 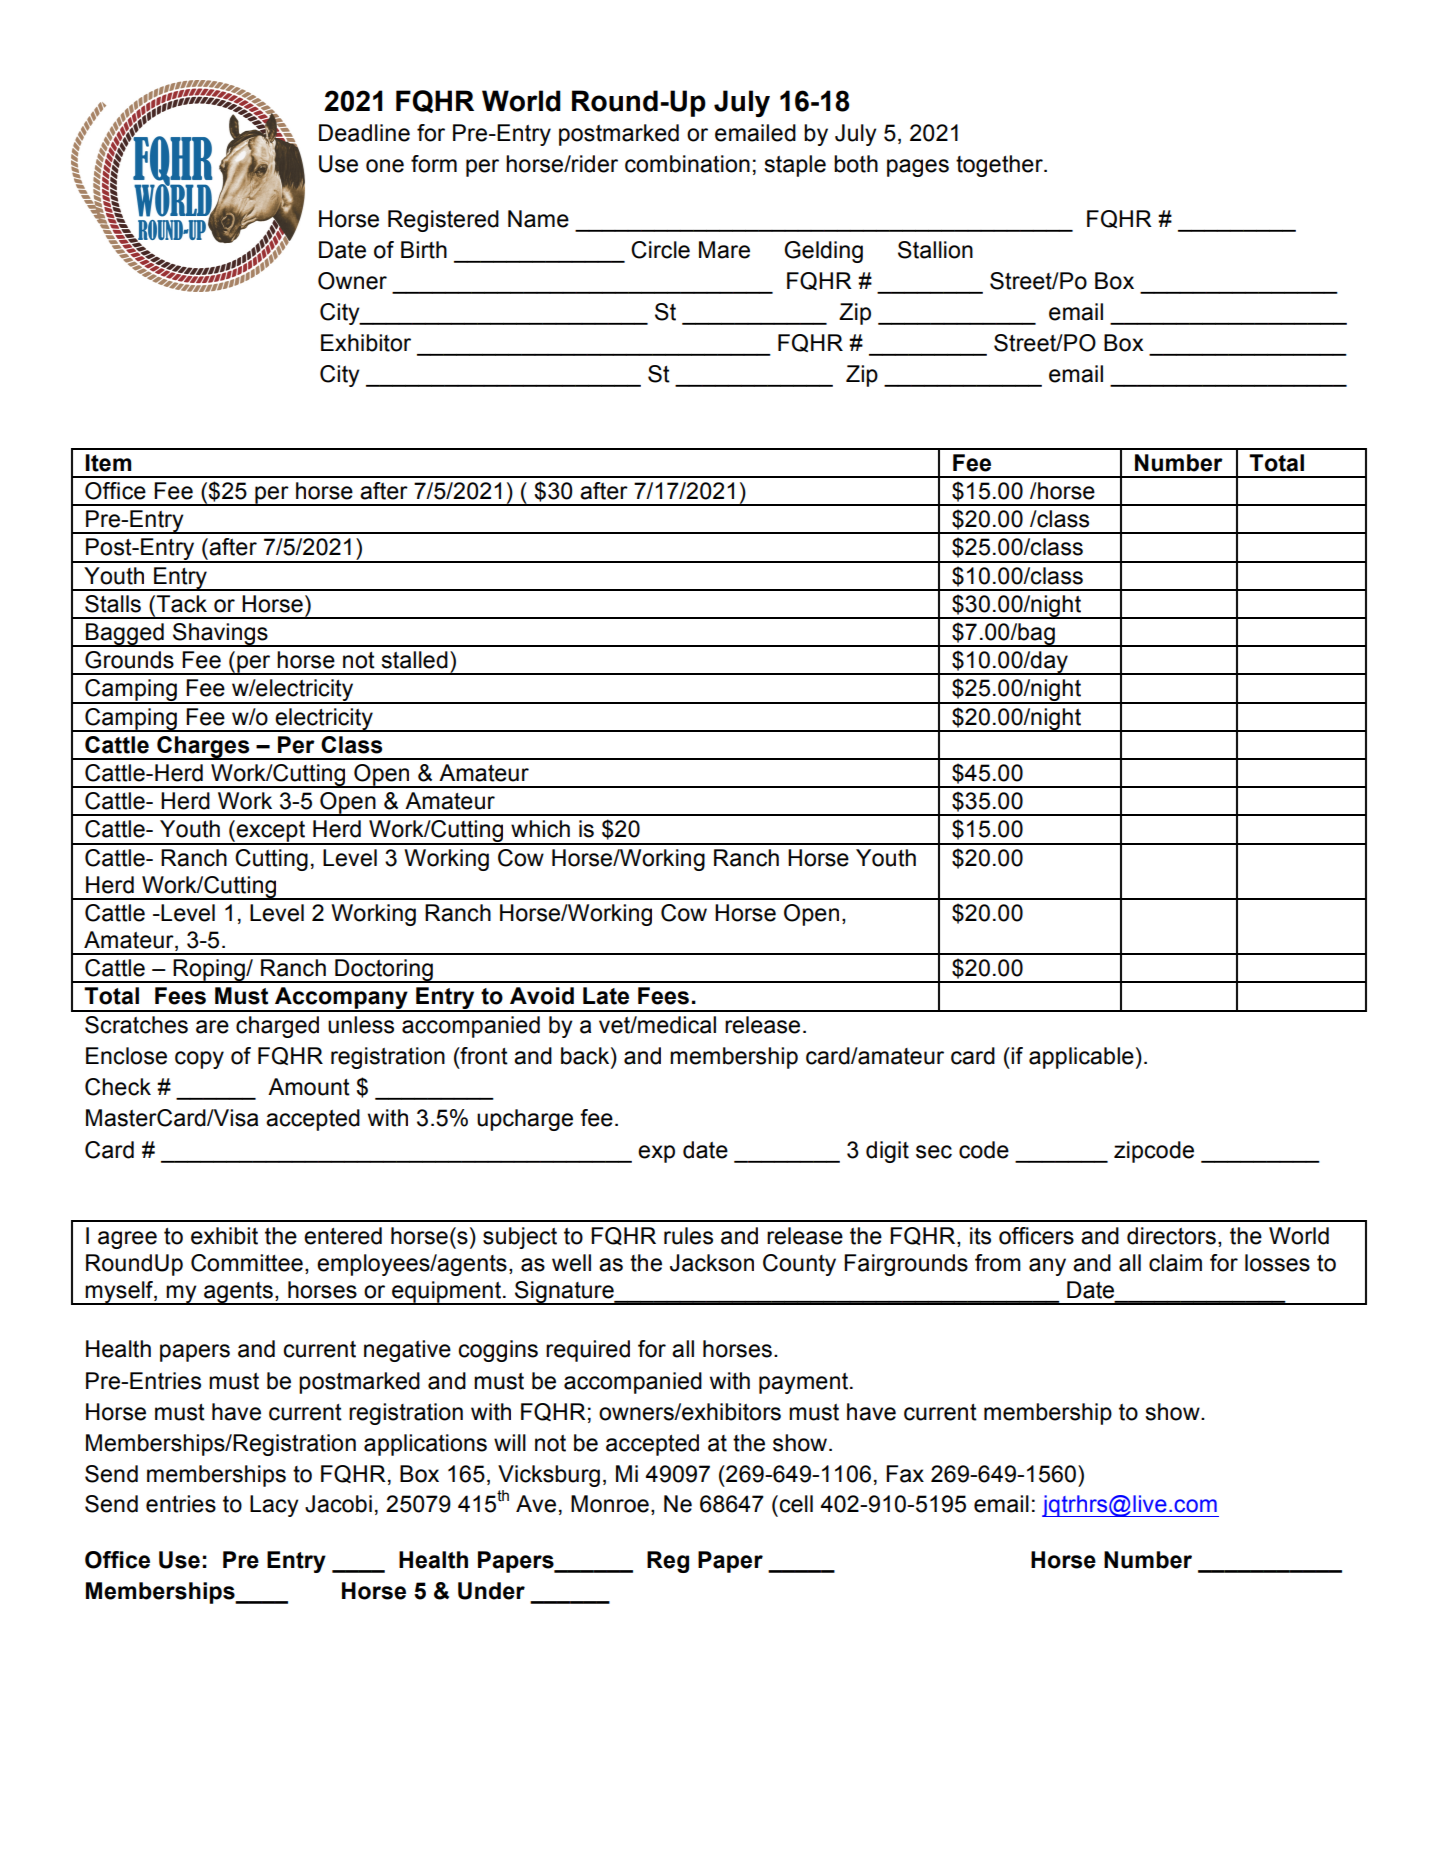 What do you see at coordinates (364, 133) in the image?
I see `Deadline` at bounding box center [364, 133].
